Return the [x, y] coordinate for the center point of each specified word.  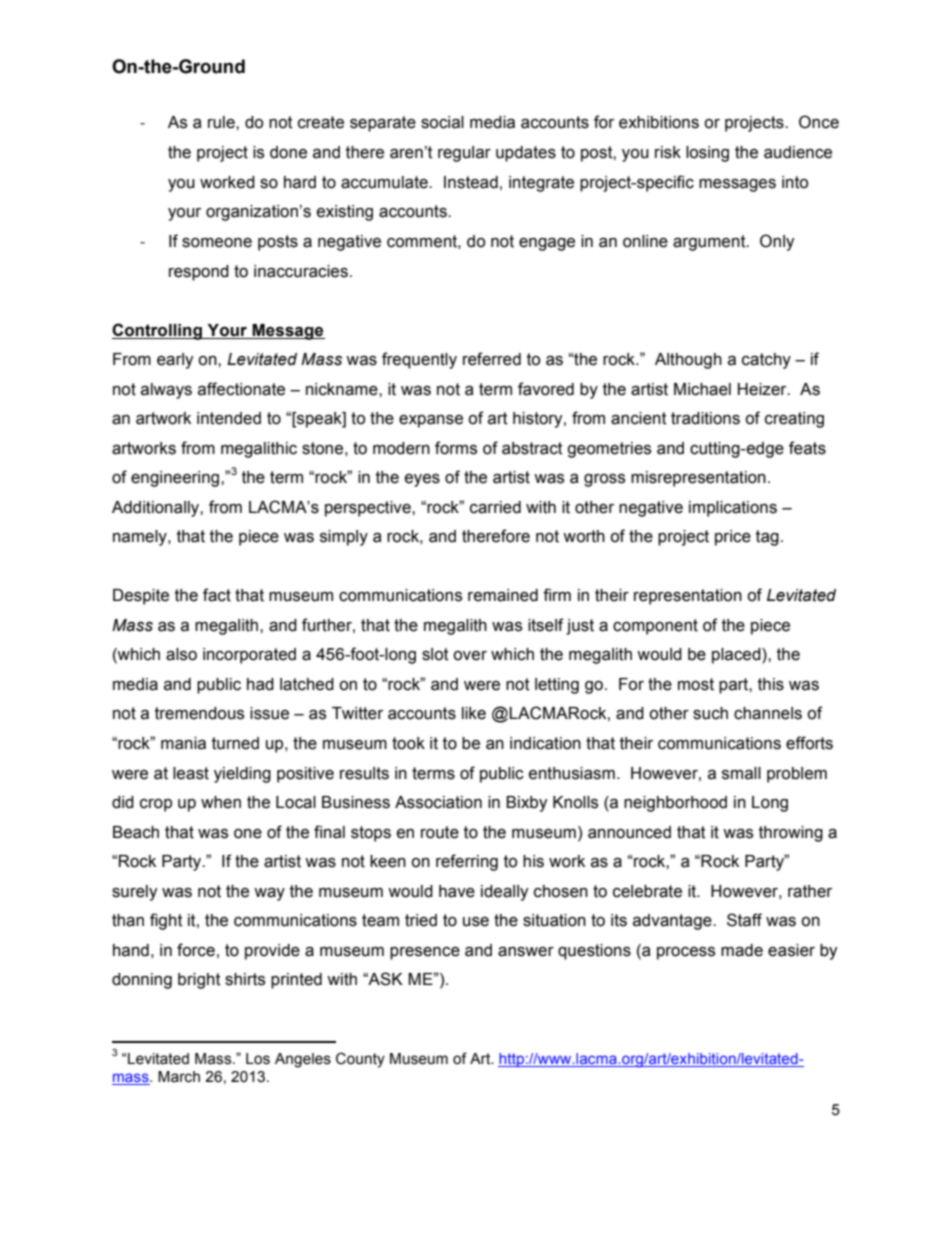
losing [707, 154]
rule [222, 122]
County [360, 1060]
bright [199, 981]
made [742, 950]
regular [464, 154]
